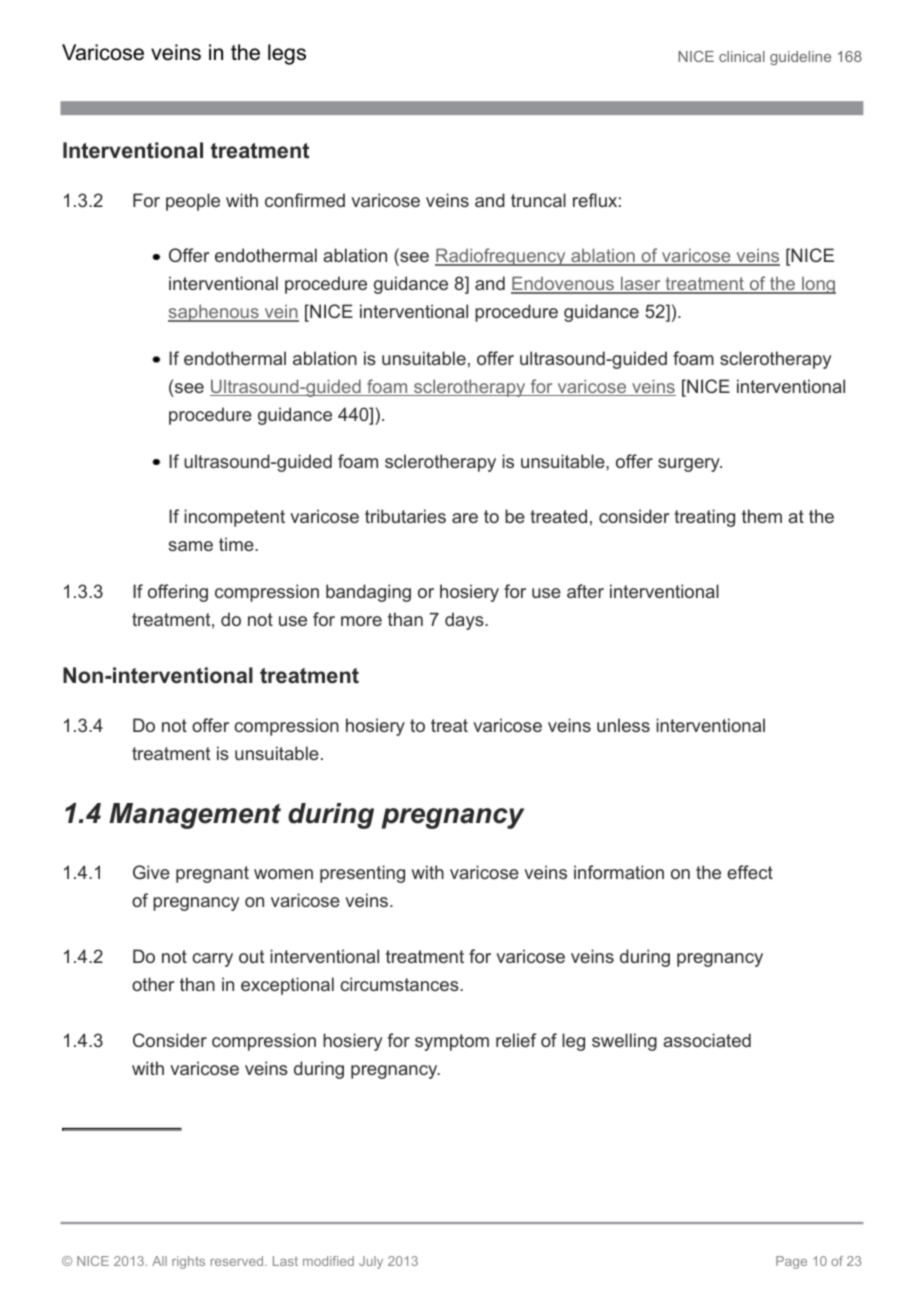 This screenshot has width=924, height=1308. What do you see at coordinates (742, 56) in the screenshot?
I see `clinical` at bounding box center [742, 56].
